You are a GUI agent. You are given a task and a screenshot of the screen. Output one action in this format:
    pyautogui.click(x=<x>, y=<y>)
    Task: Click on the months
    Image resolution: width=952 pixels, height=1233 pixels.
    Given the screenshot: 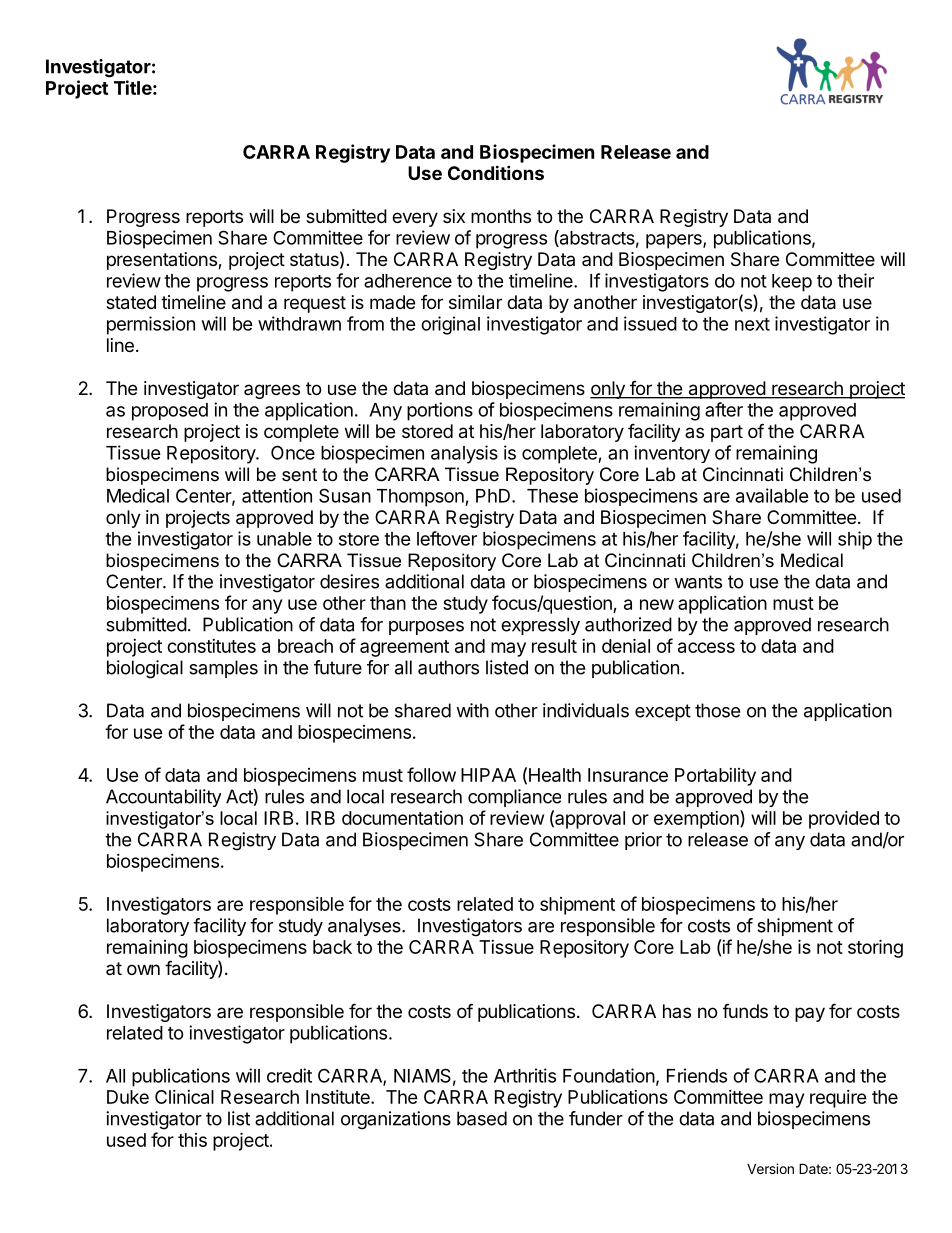 What is the action you would take?
    pyautogui.click(x=501, y=216)
